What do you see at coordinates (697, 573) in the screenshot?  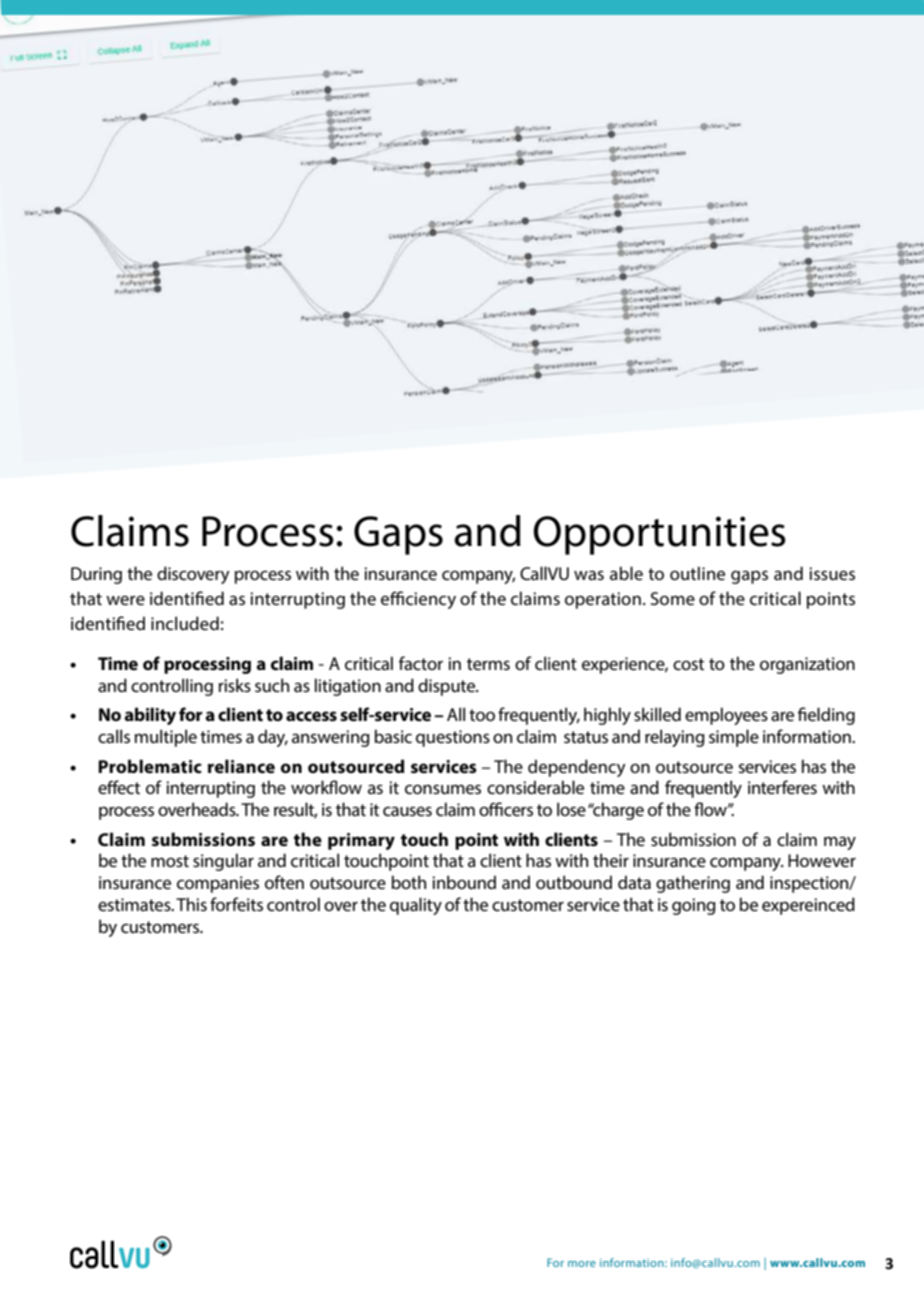 I see `outline` at bounding box center [697, 573].
